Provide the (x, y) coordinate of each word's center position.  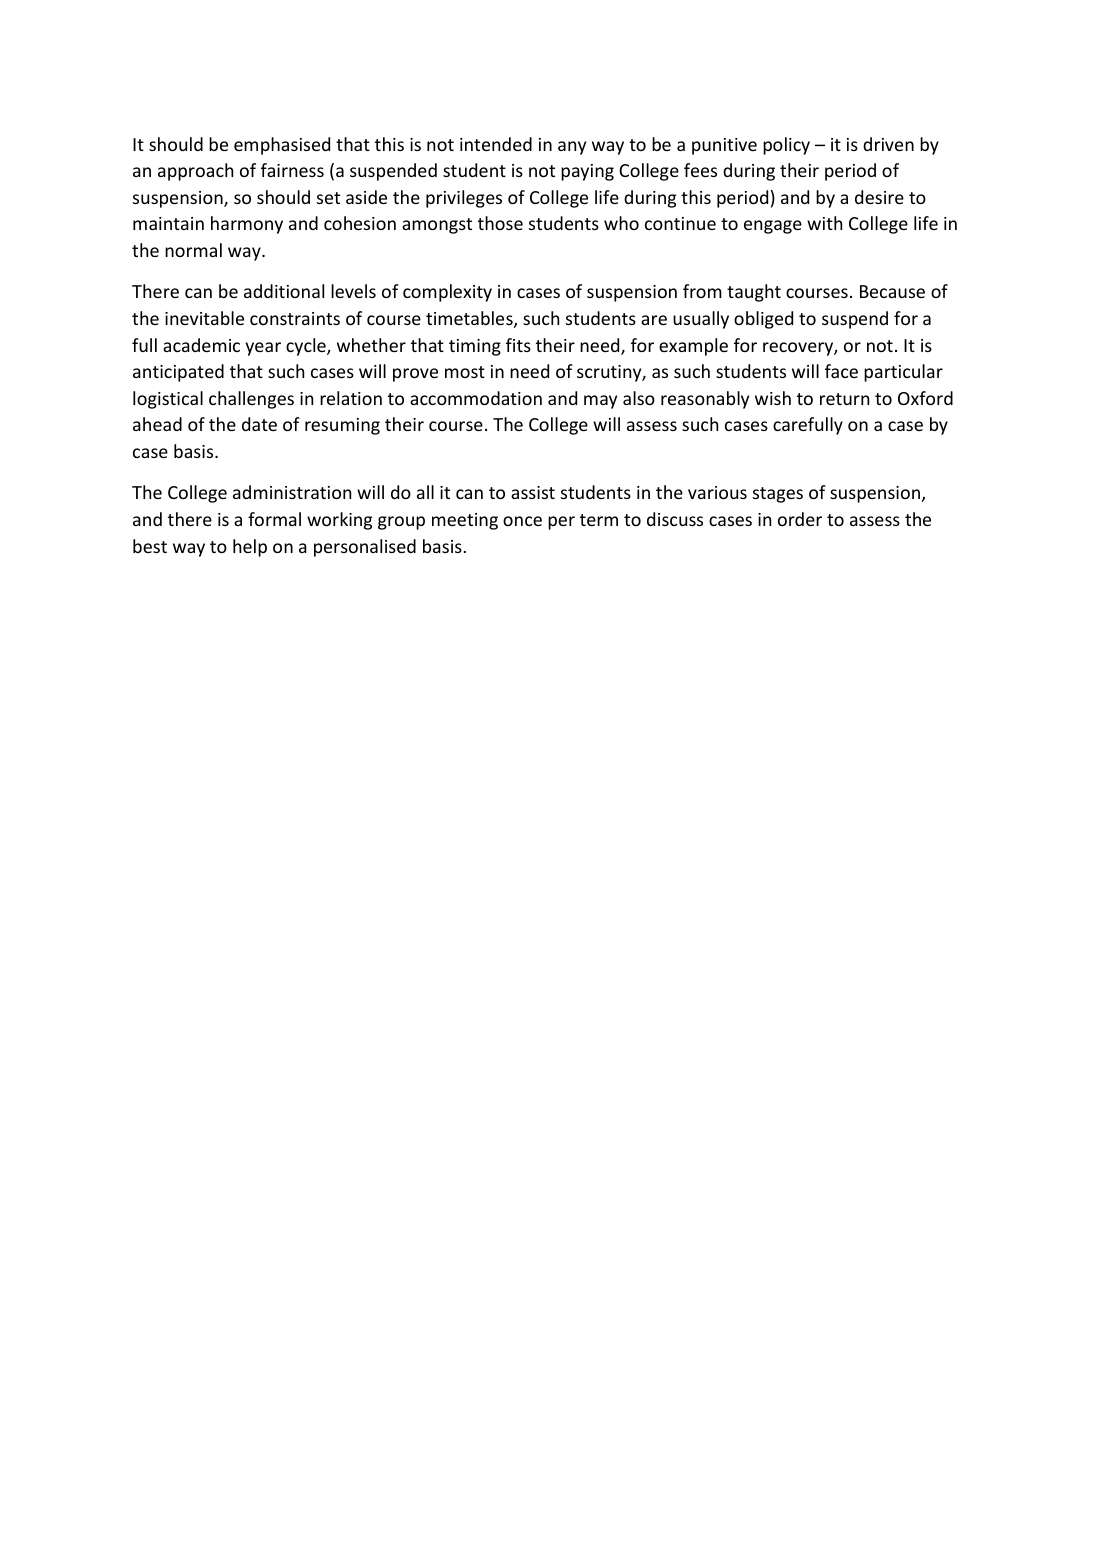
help (250, 548)
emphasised (282, 146)
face (841, 371)
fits (518, 345)
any (572, 148)
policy (786, 146)
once (522, 521)
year (263, 349)
